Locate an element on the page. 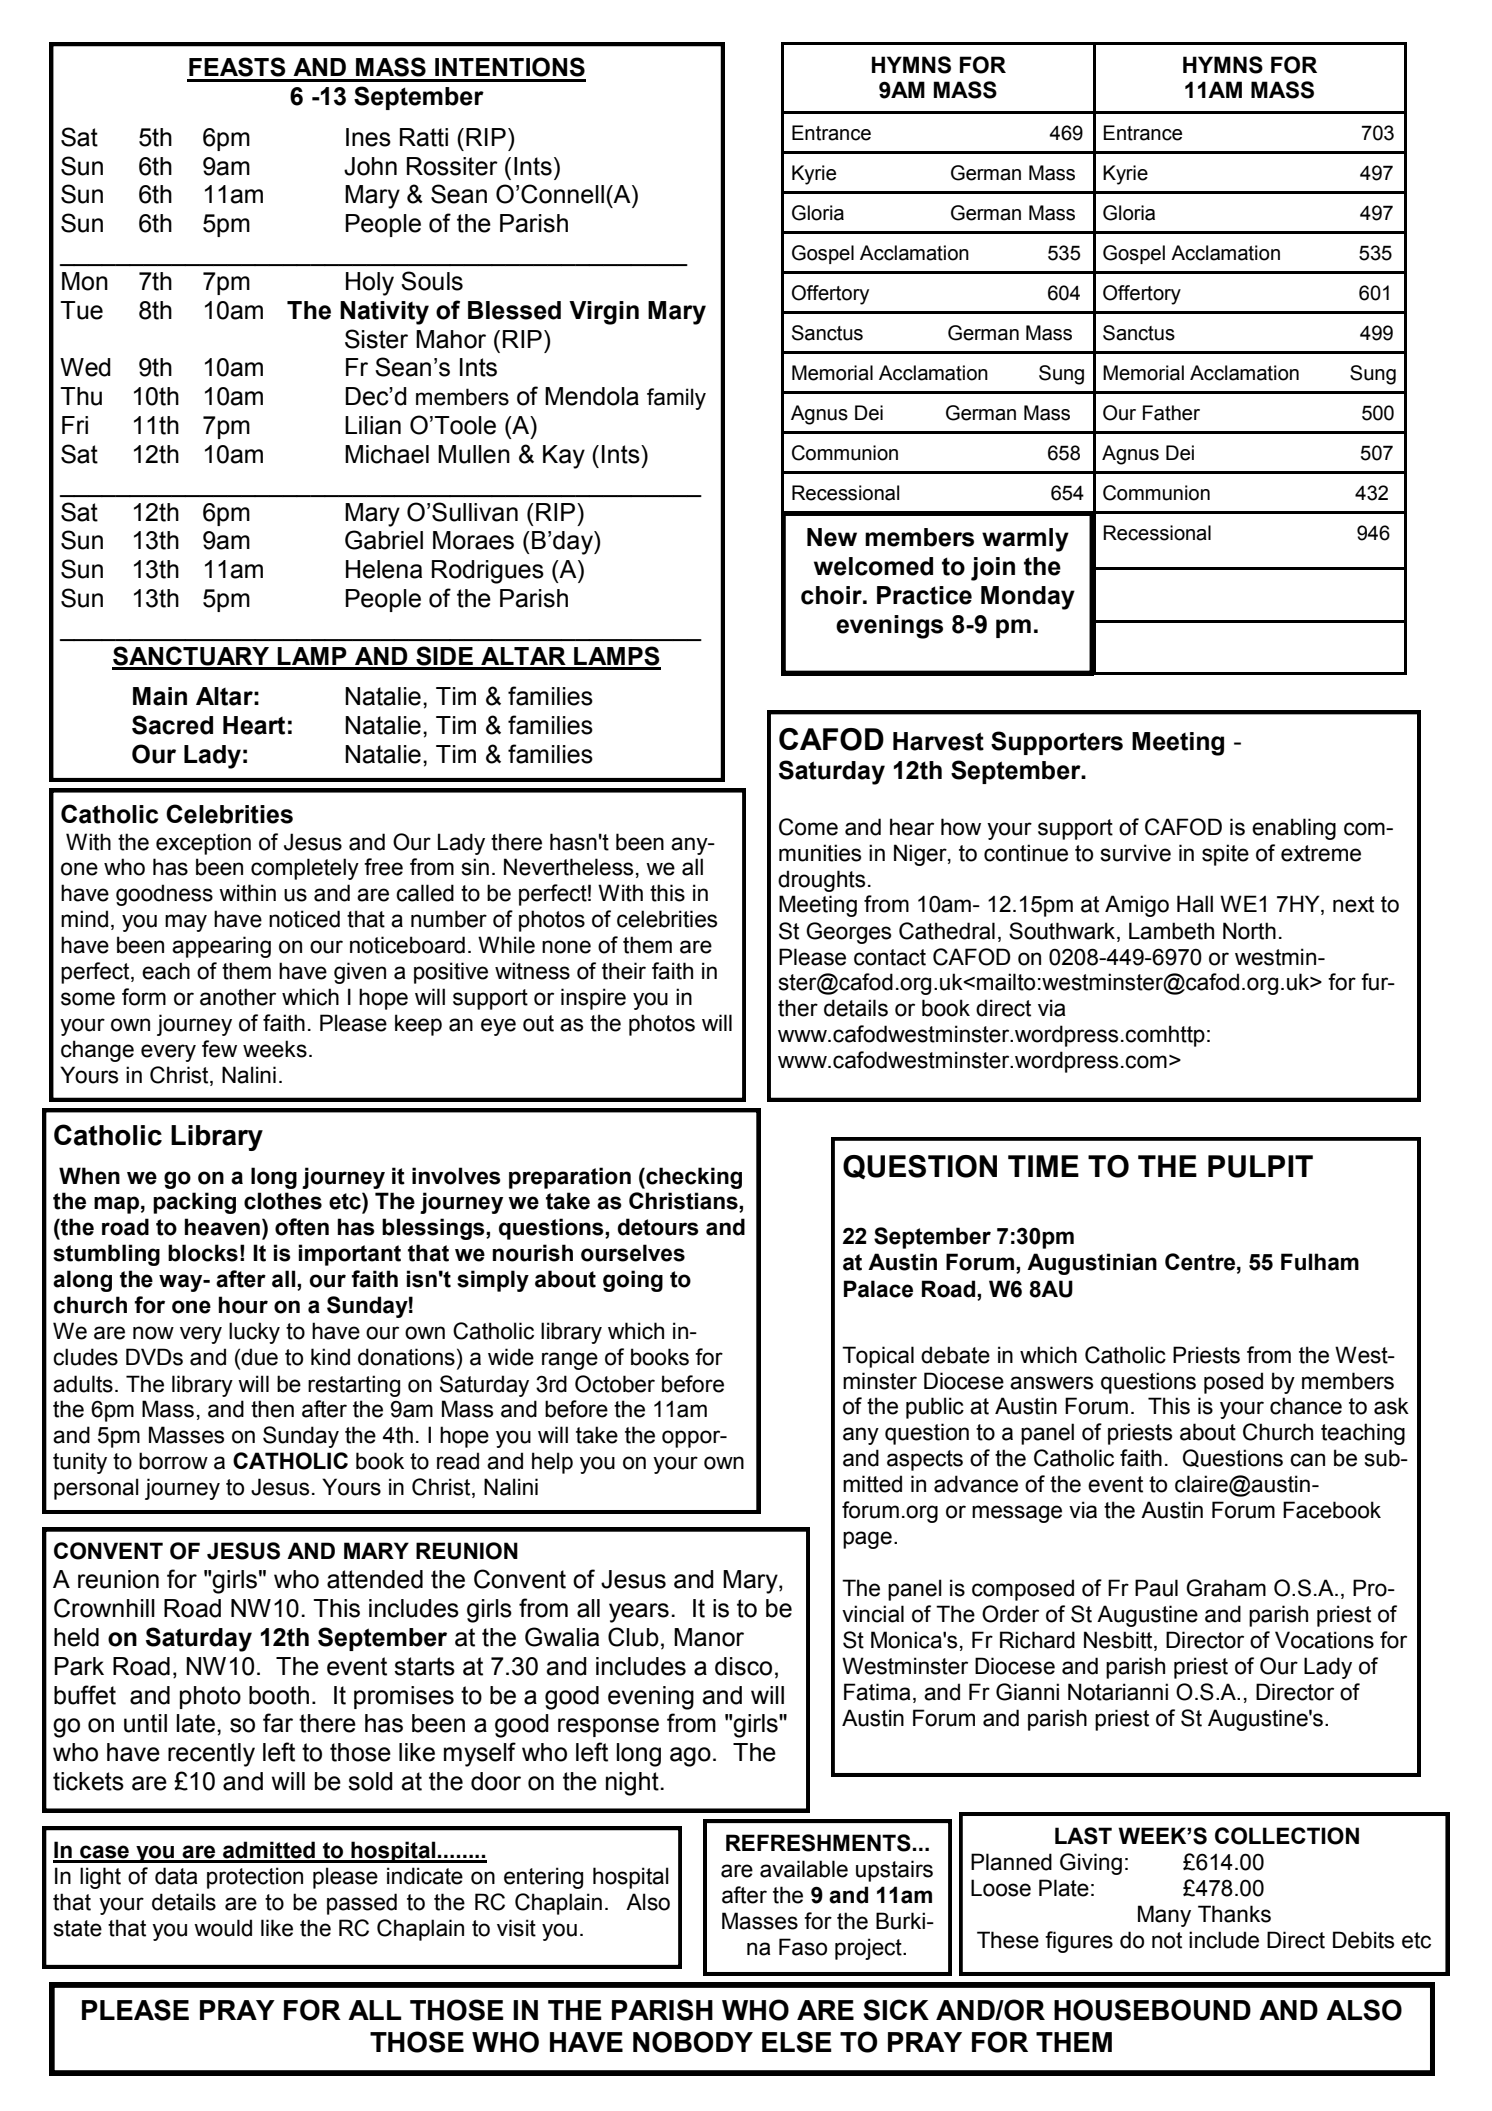  PULPIT is located at coordinates (1260, 1166).
